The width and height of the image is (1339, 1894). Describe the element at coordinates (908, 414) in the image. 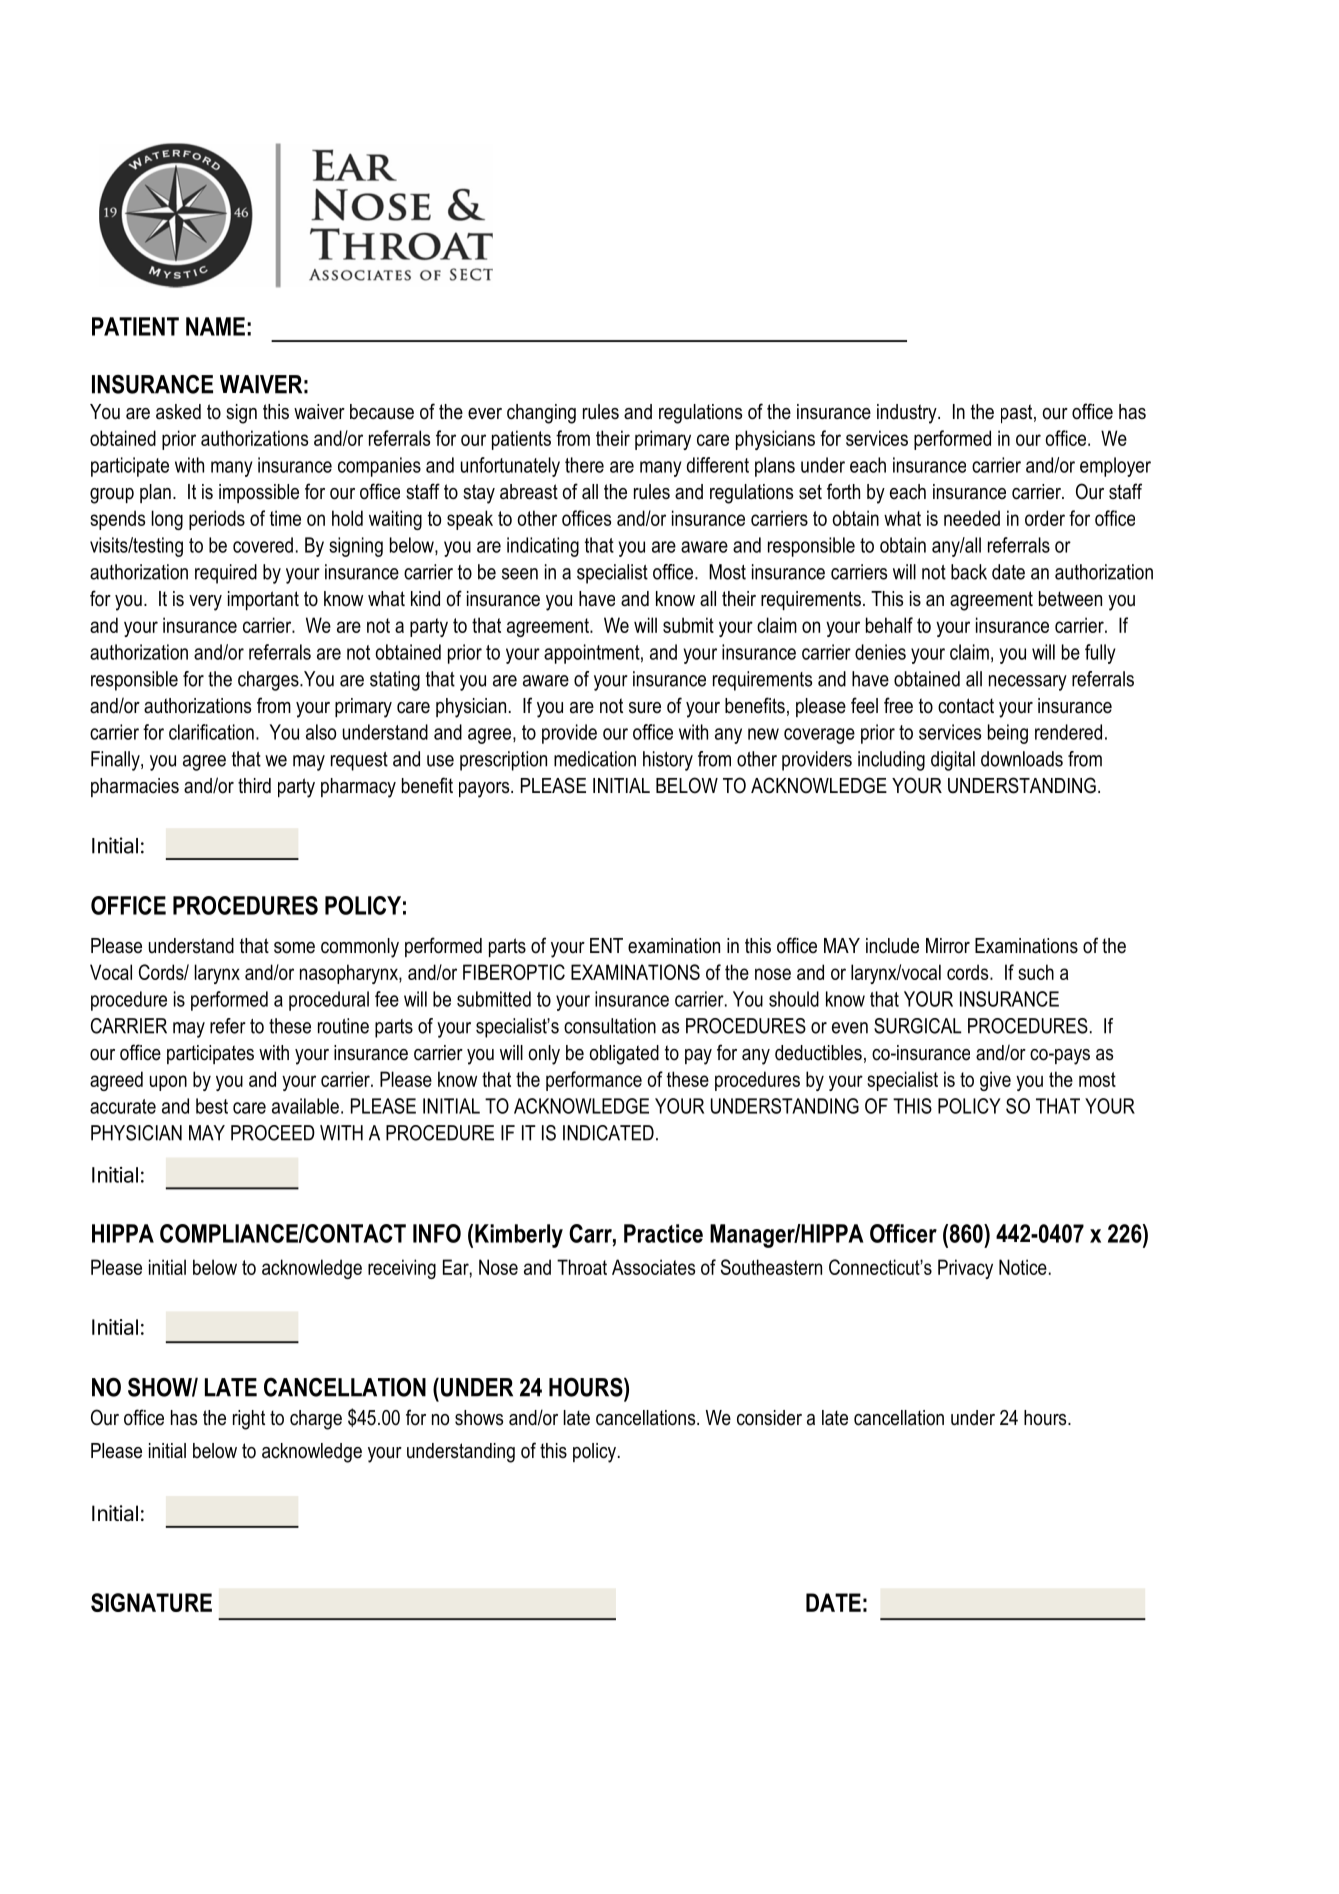

I see `industry` at that location.
